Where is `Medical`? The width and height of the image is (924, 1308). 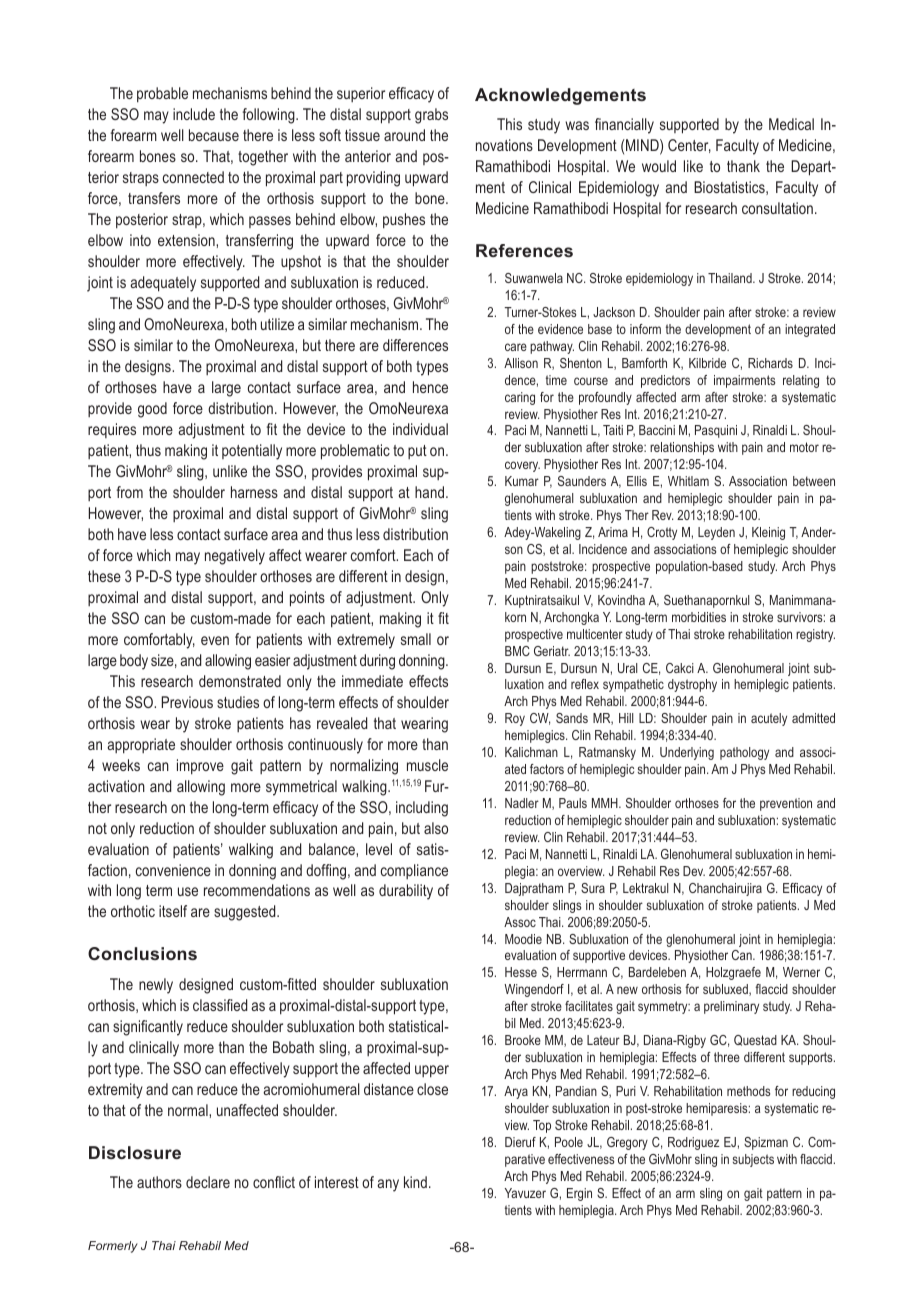 Medical is located at coordinates (791, 124).
